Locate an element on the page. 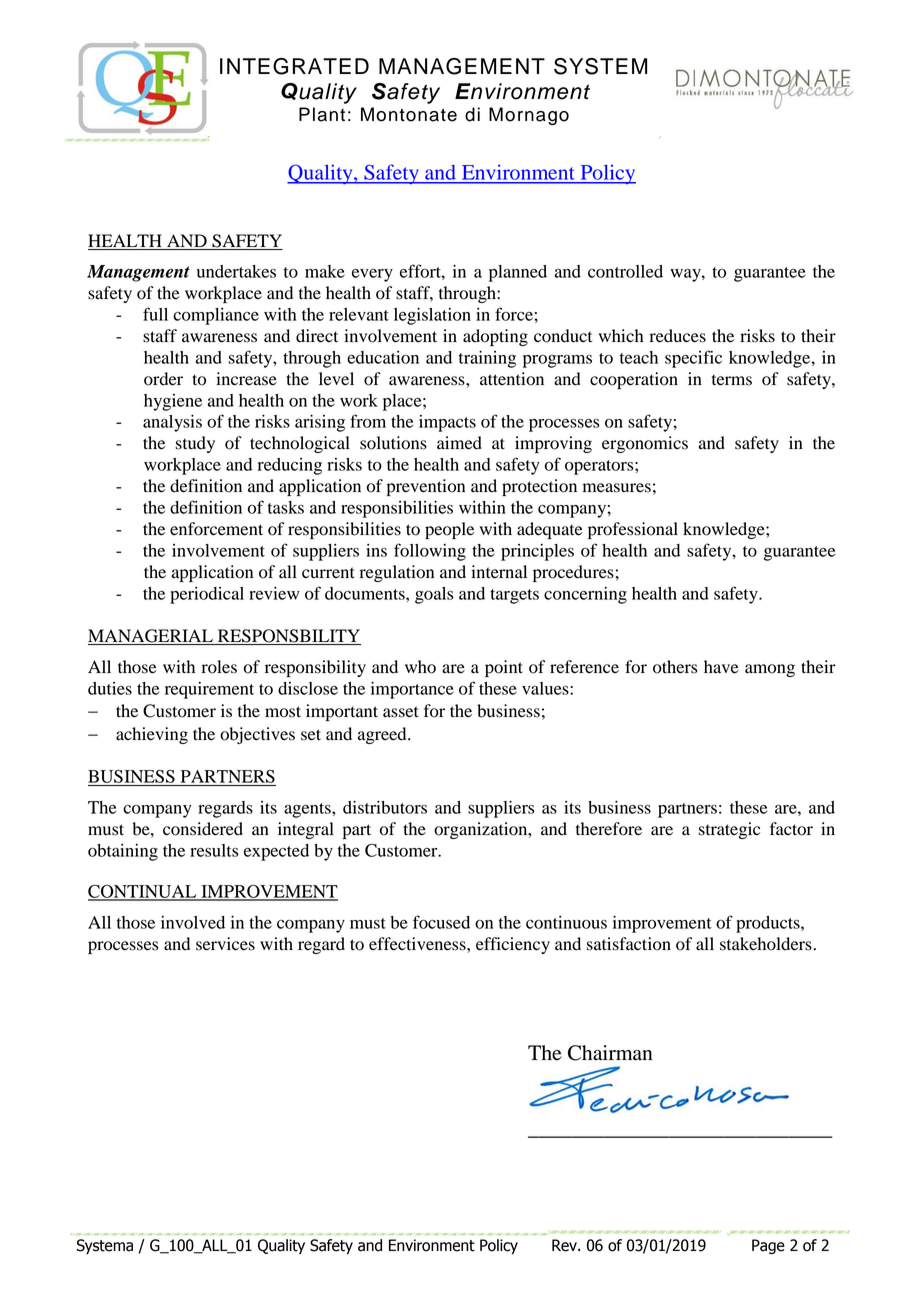 The height and width of the image is (1308, 924). Page is located at coordinates (768, 1246).
